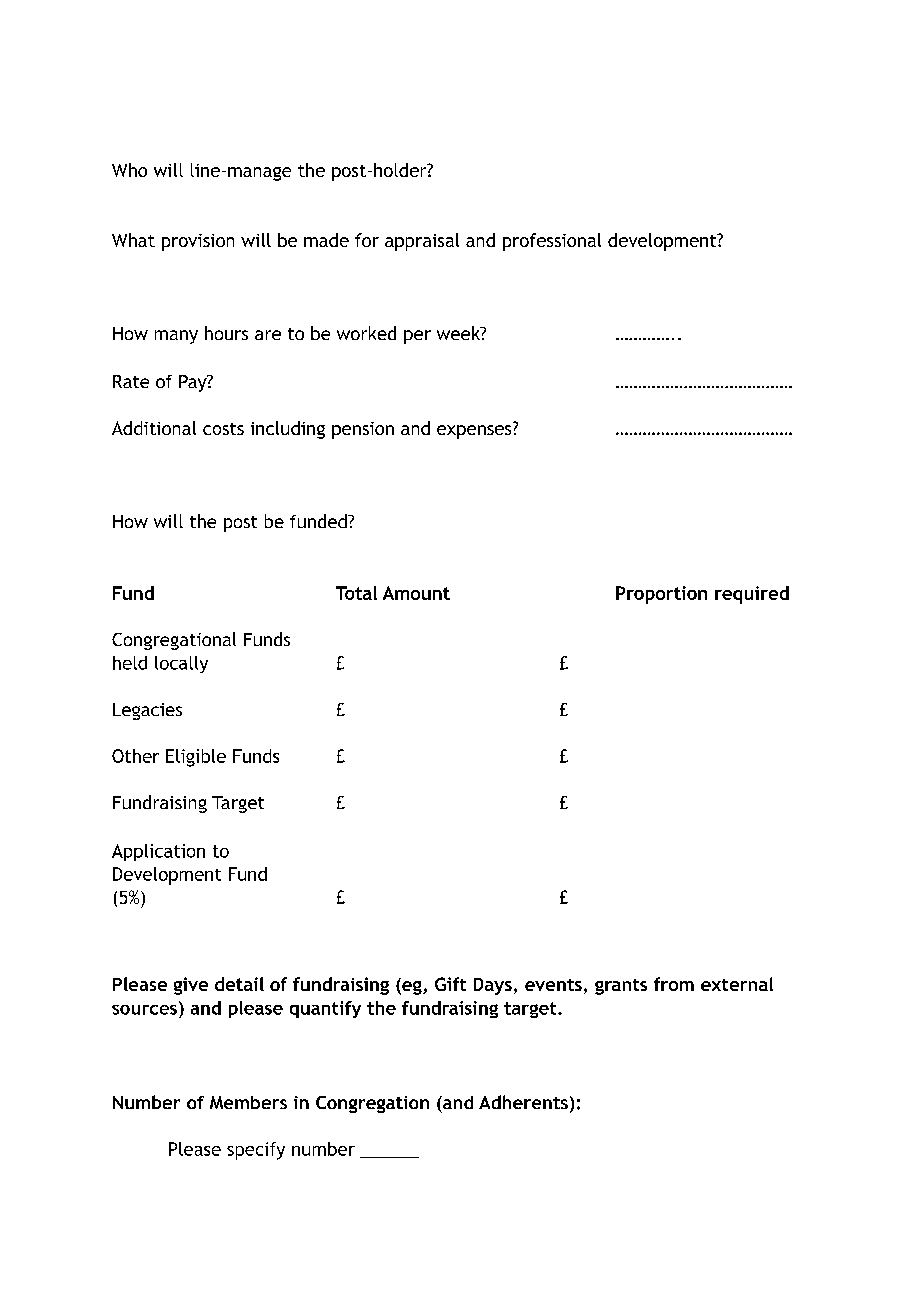 The height and width of the document is (1308, 924). I want to click on from, so click(674, 984).
